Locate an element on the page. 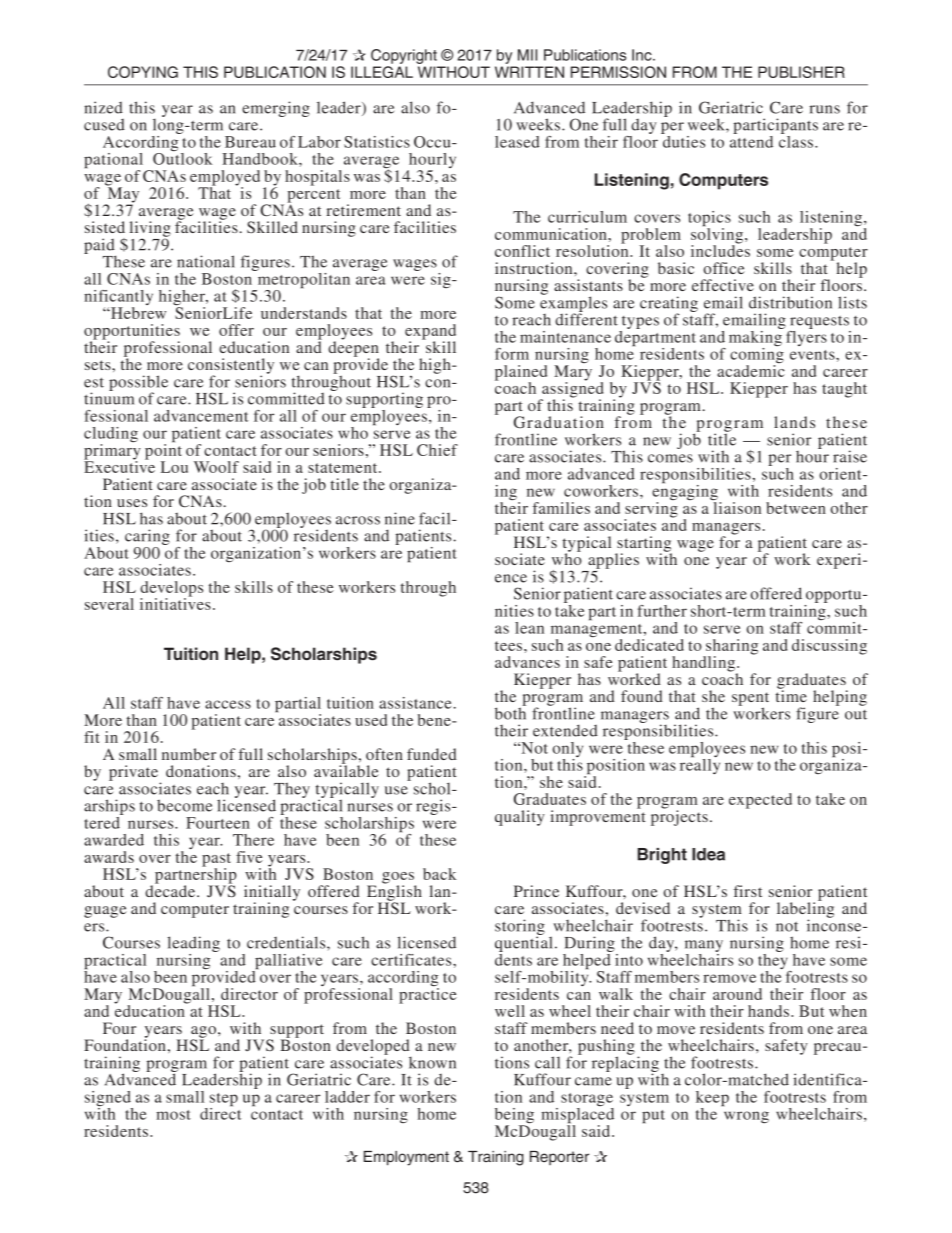  most is located at coordinates (173, 1115).
